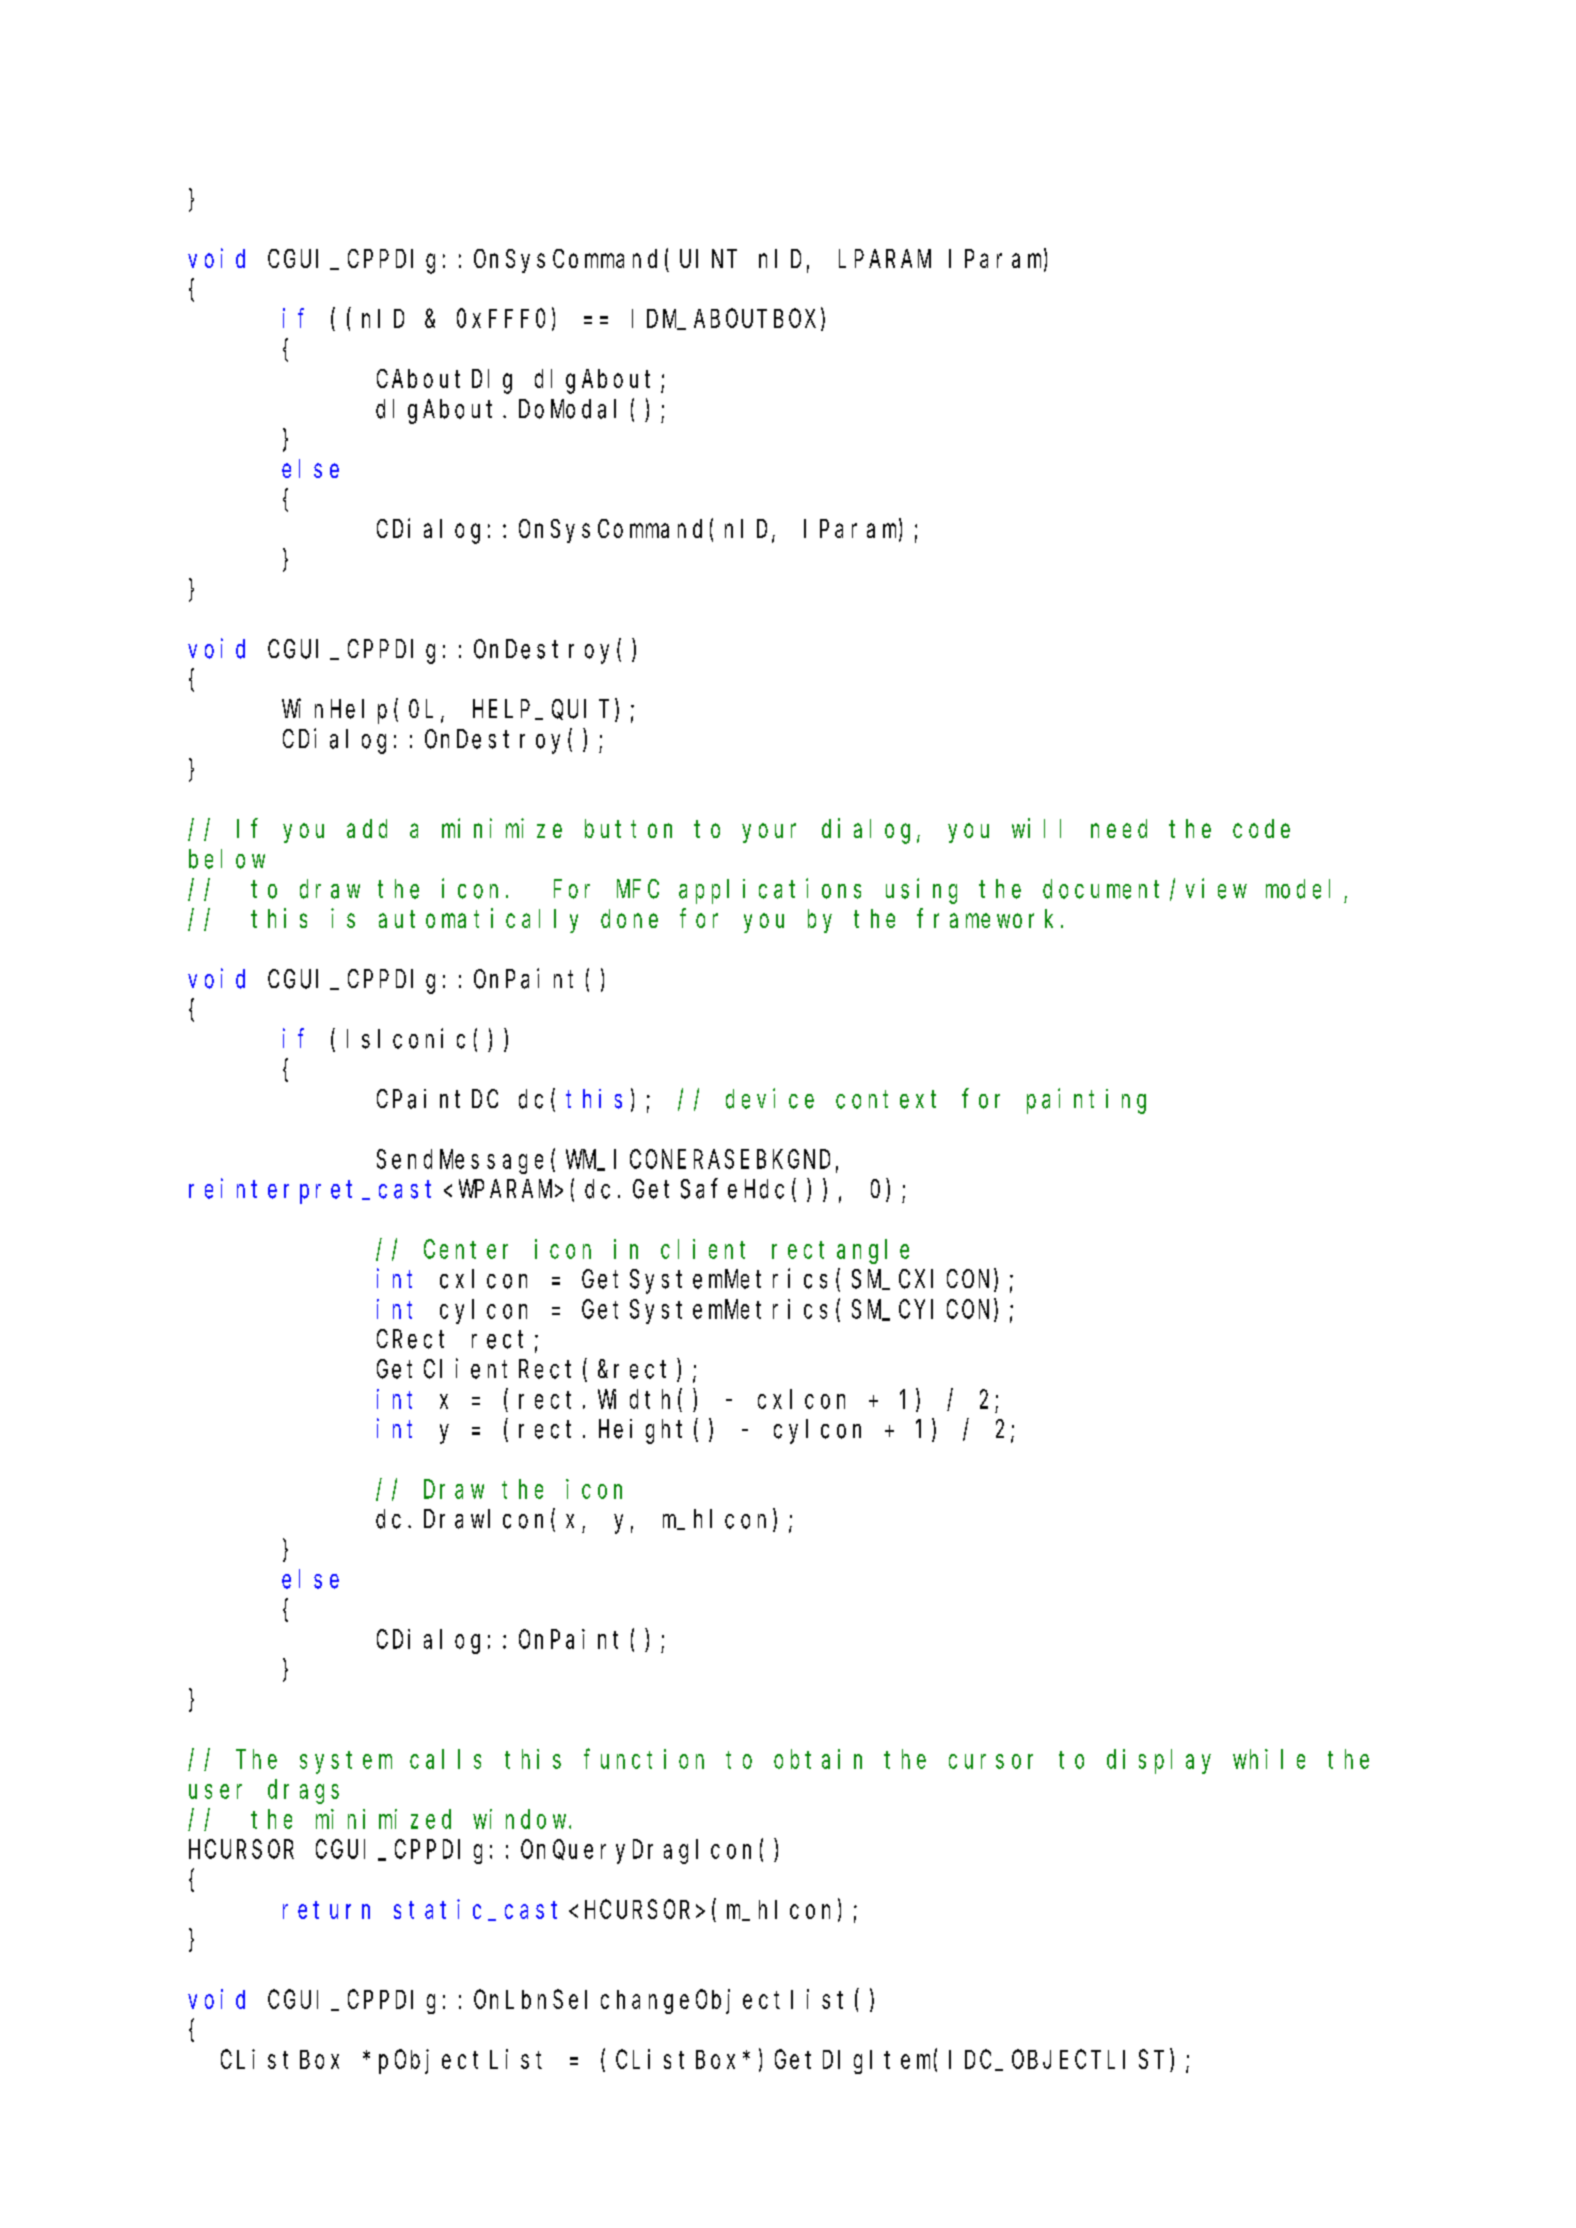 The image size is (1576, 2228). I want to click on using, so click(921, 891).
